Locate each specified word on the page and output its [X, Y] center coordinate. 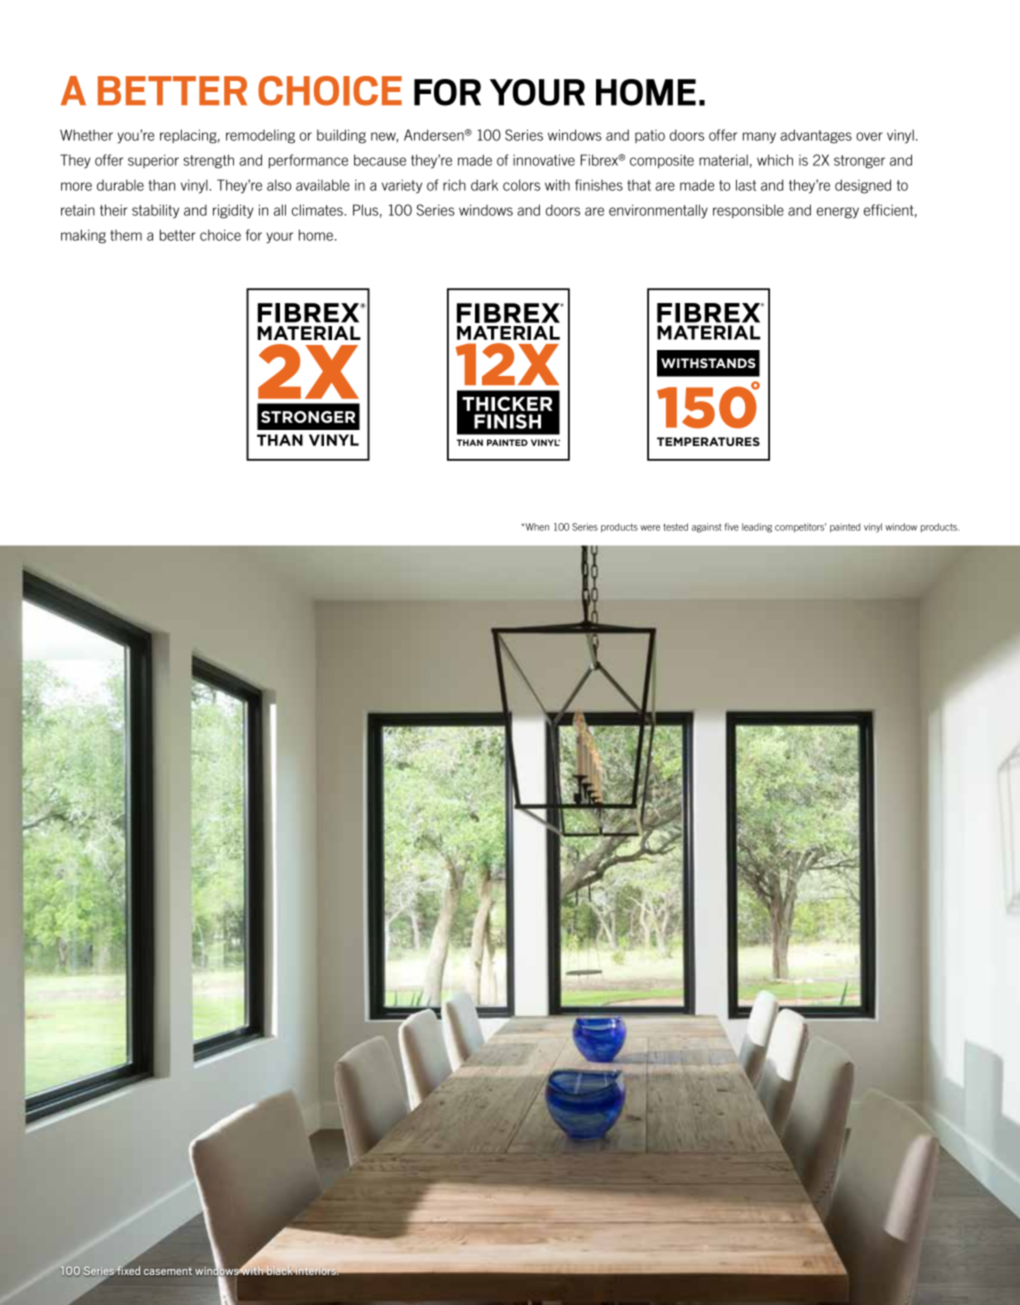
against [707, 528]
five [731, 527]
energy [838, 213]
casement [168, 1271]
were [650, 528]
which [775, 160]
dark [484, 185]
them [126, 235]
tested [675, 527]
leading [757, 528]
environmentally [658, 211]
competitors [800, 528]
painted [845, 528]
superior [153, 161]
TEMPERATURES [708, 441]
